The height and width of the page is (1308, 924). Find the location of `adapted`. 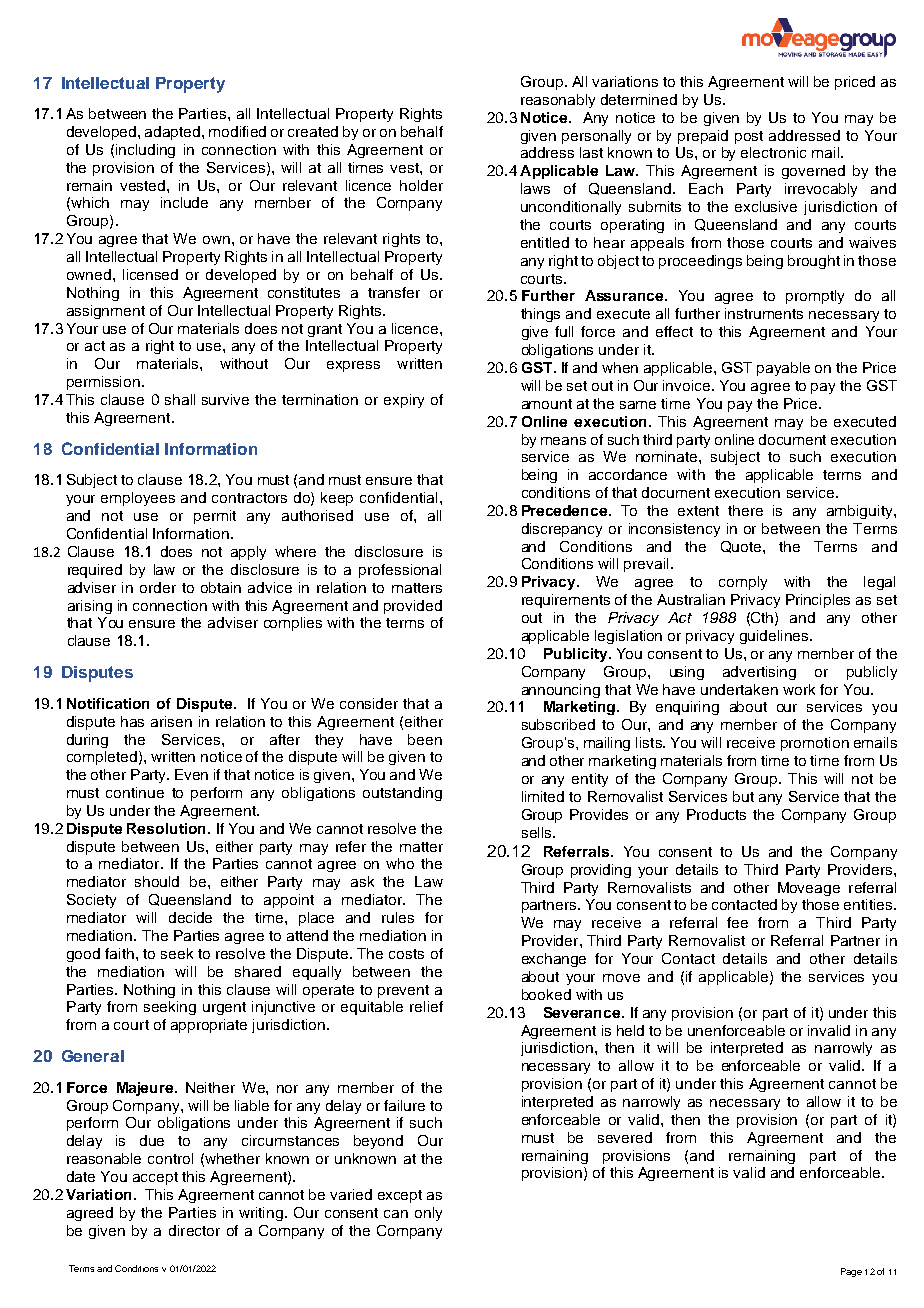

adapted is located at coordinates (174, 133).
